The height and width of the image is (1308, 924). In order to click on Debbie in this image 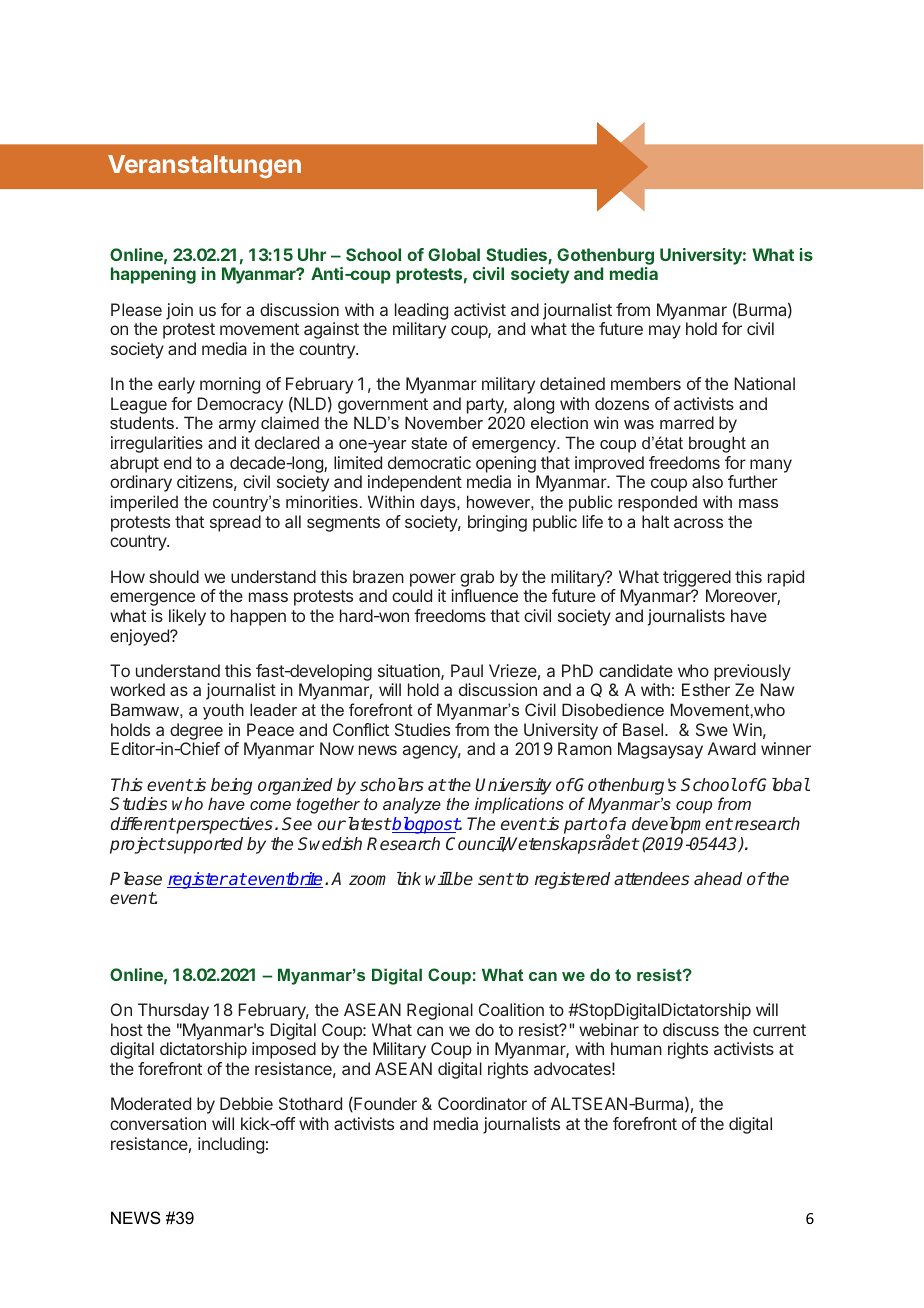, I will do `click(246, 1103)`.
